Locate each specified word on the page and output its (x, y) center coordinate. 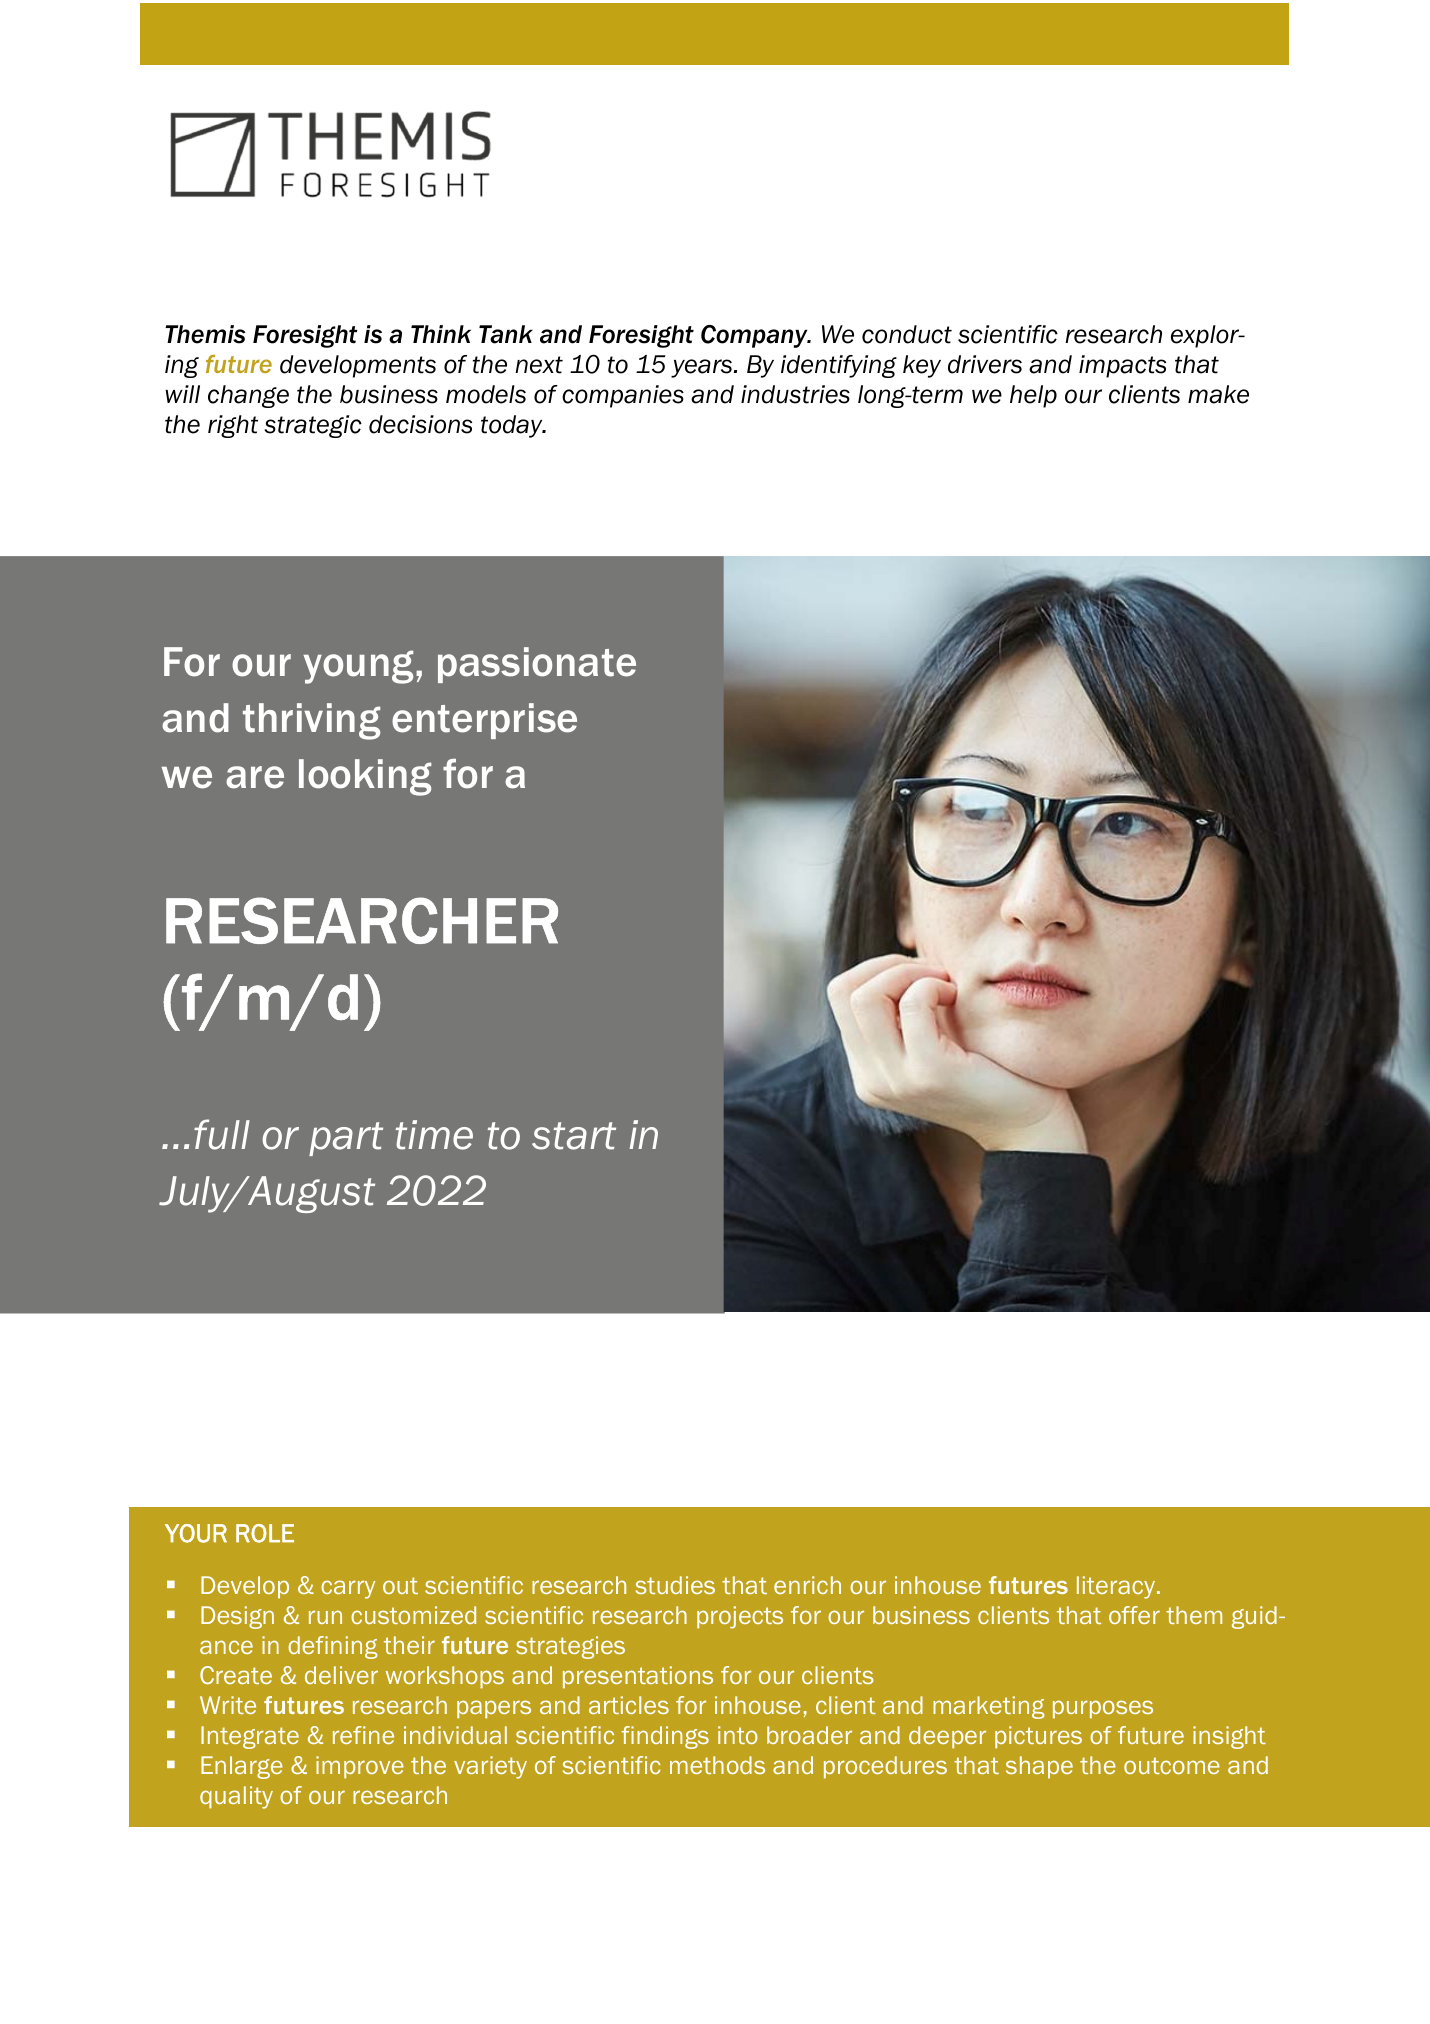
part (346, 1139)
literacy (1117, 1587)
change (248, 396)
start (574, 1136)
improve (360, 1767)
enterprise (484, 721)
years (703, 368)
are (255, 777)
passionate (537, 665)
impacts (1122, 366)
